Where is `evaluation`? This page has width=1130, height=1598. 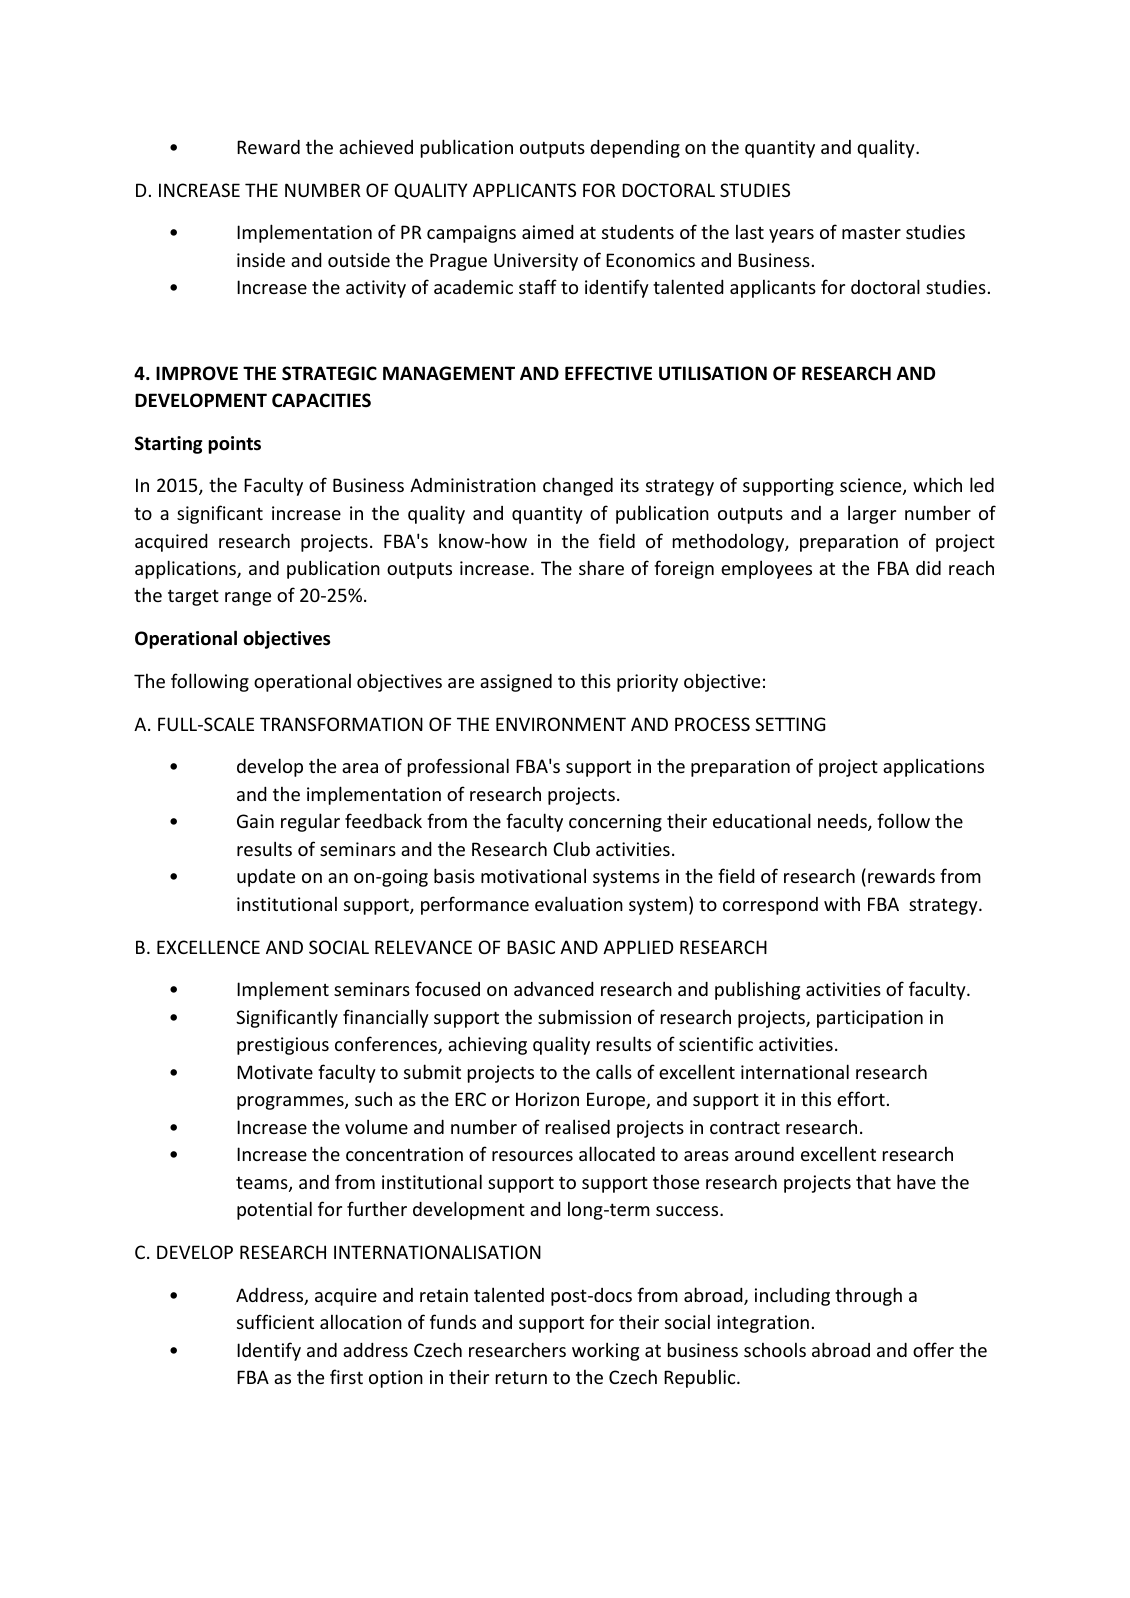
evaluation is located at coordinates (579, 903).
